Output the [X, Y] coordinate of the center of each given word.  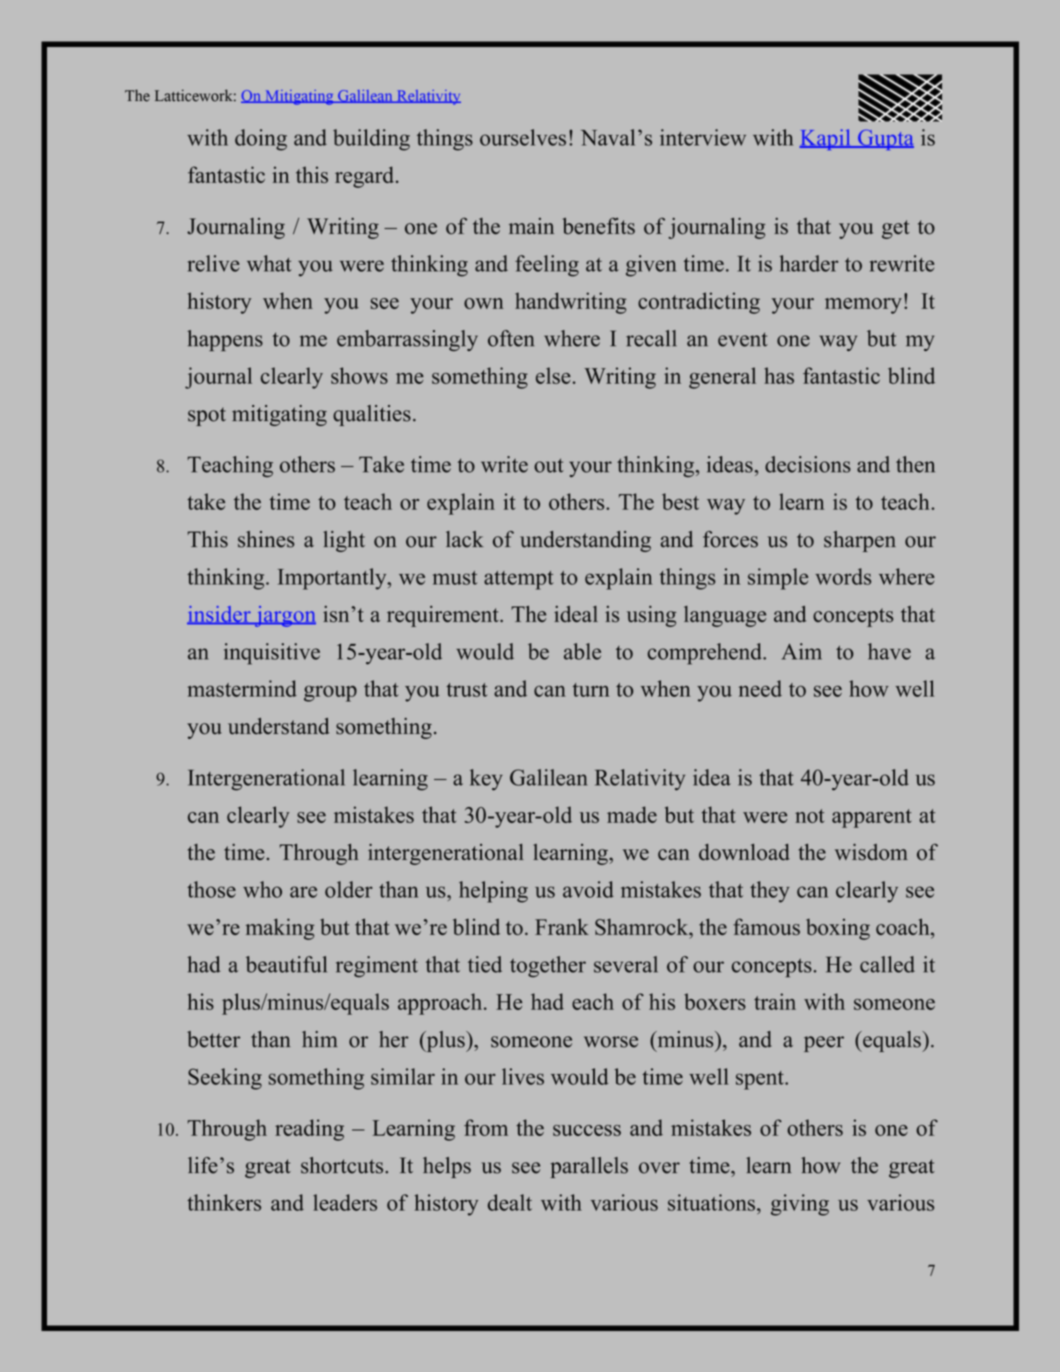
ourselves [523, 137]
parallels [589, 1167]
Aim [802, 651]
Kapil [826, 139]
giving [800, 1205]
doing [261, 140]
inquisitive [272, 654]
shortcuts [343, 1165]
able [582, 651]
